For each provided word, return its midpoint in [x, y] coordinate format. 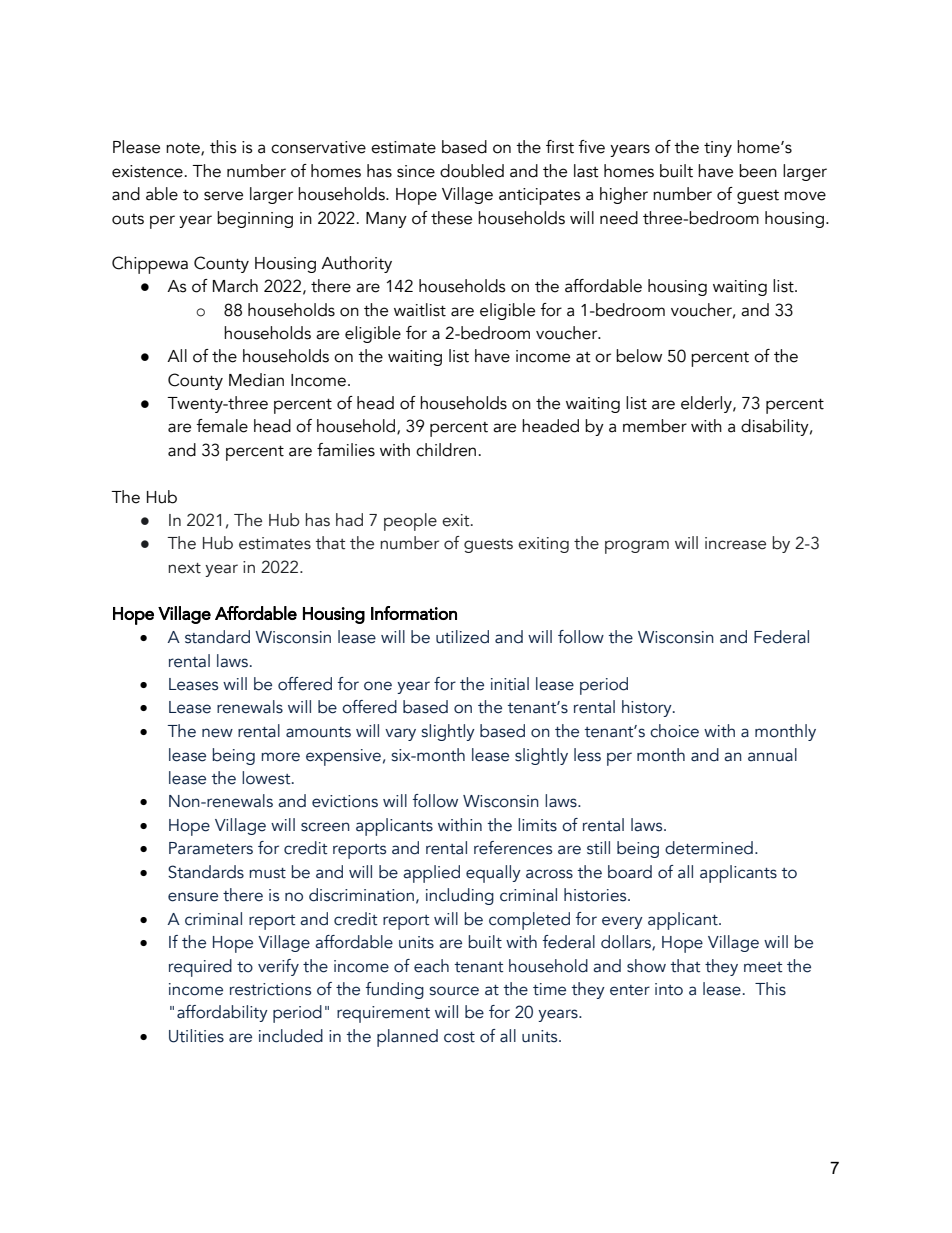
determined [709, 848]
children [446, 450]
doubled [472, 171]
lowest [267, 778]
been [758, 171]
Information [414, 613]
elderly [707, 404]
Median [256, 380]
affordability [222, 1013]
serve [223, 196]
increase [735, 543]
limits [537, 825]
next [184, 568]
